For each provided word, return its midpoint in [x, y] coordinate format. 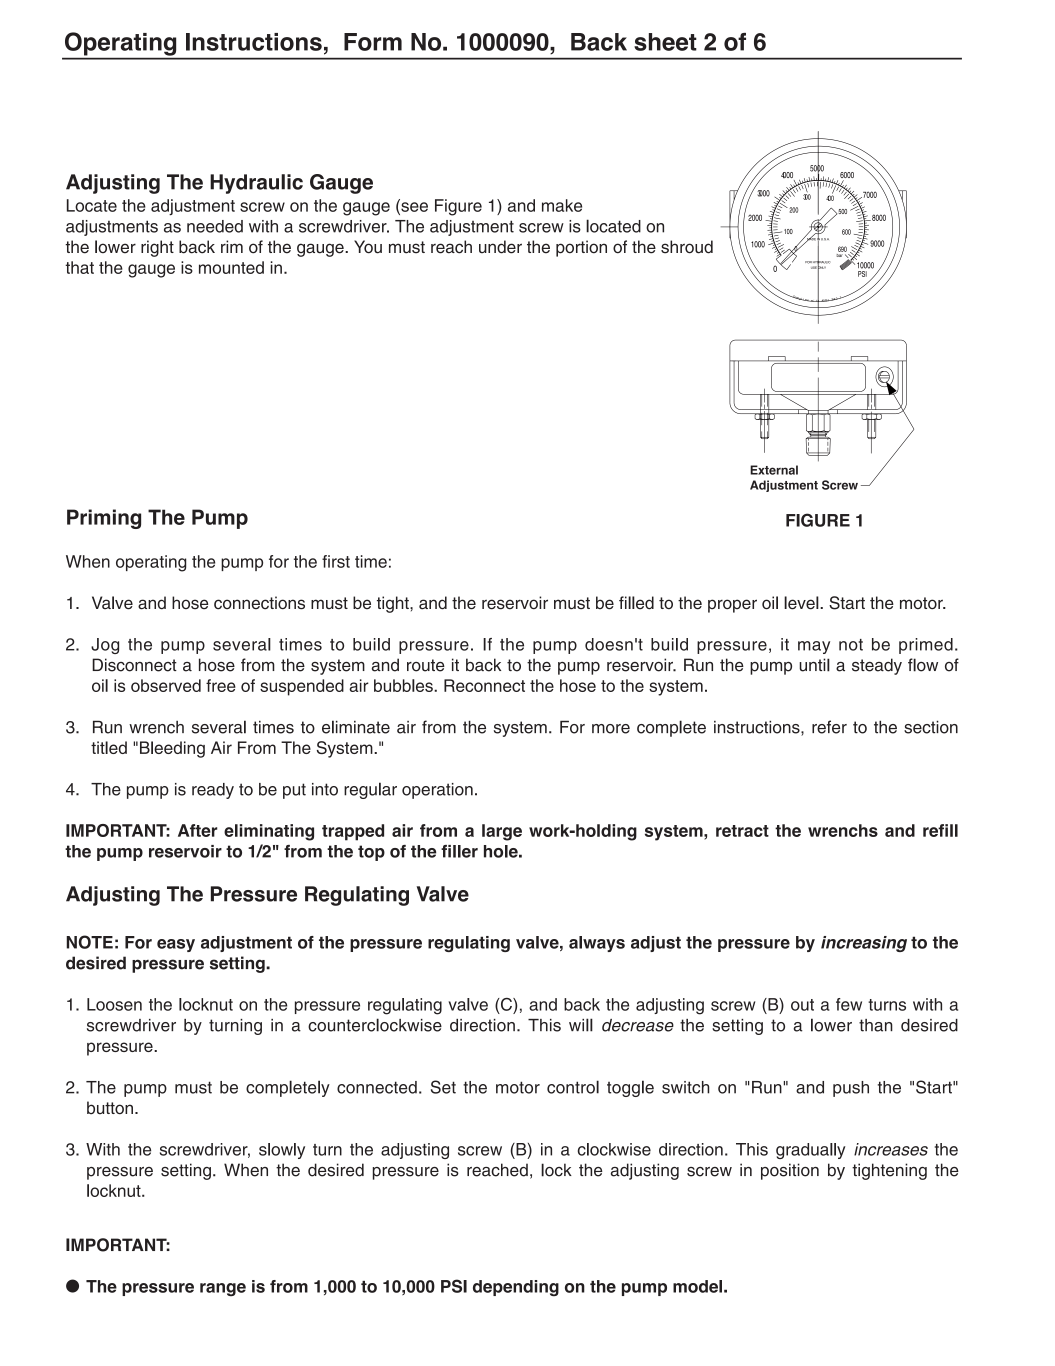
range [223, 1289]
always [597, 944]
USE [813, 267]
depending [516, 1288]
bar [841, 254]
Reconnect [484, 685]
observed [166, 685]
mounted [231, 267]
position [790, 1171]
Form [373, 42]
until [814, 665]
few [849, 1004]
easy [176, 945]
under [500, 247]
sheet [665, 42]
